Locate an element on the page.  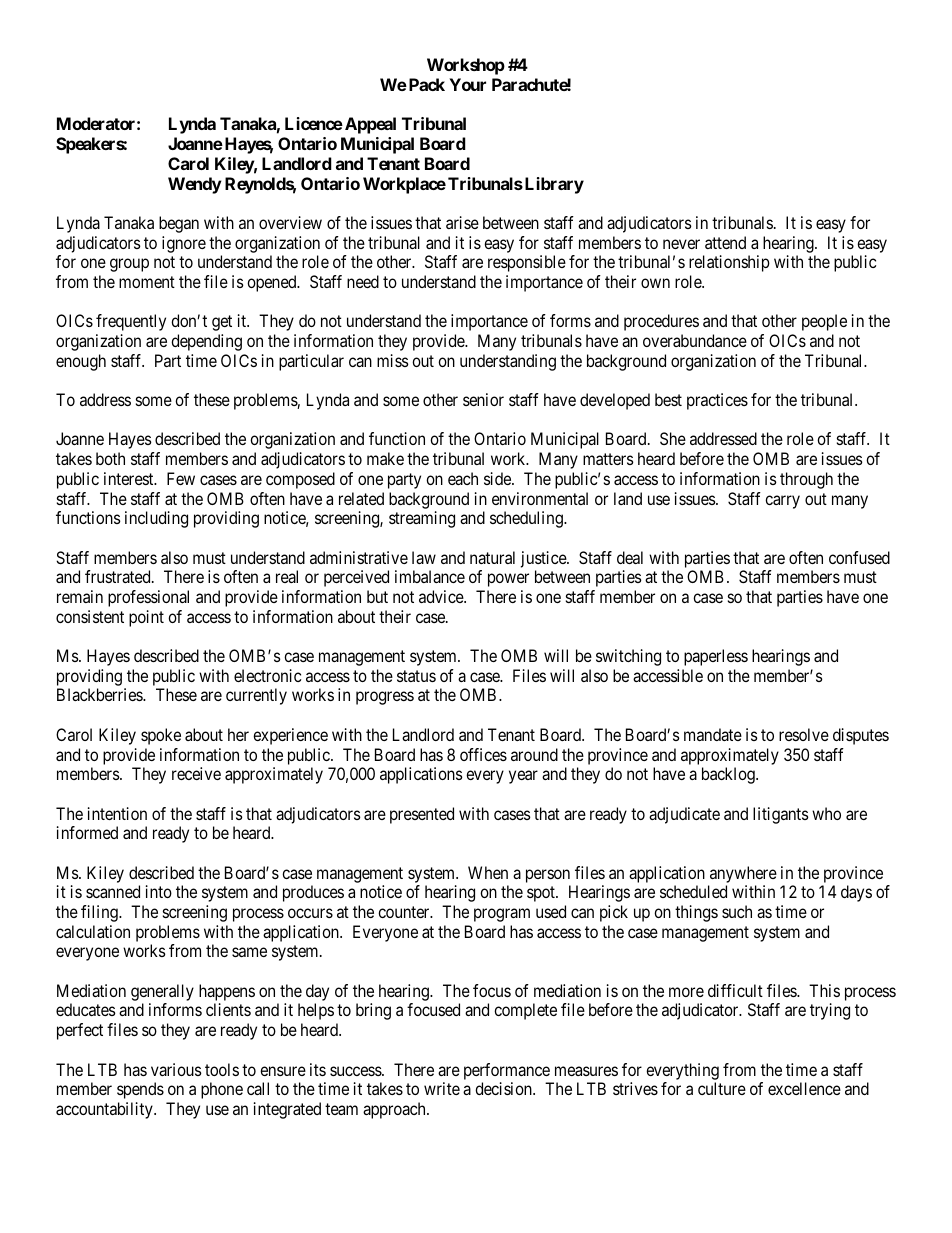
various is located at coordinates (176, 1069).
